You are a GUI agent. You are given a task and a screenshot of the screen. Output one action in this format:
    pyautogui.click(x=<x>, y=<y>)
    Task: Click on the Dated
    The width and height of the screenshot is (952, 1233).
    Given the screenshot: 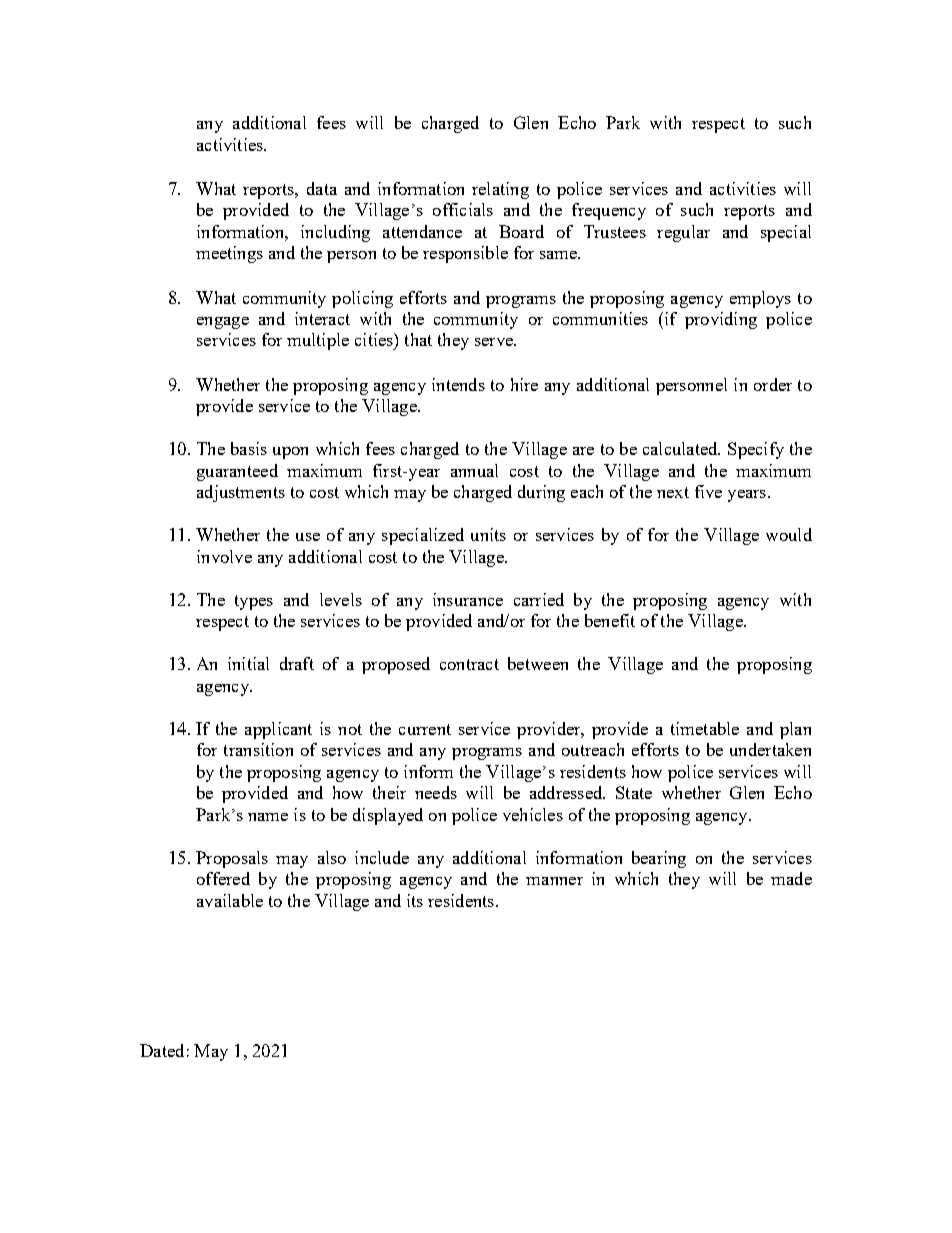 What is the action you would take?
    pyautogui.click(x=162, y=1050)
